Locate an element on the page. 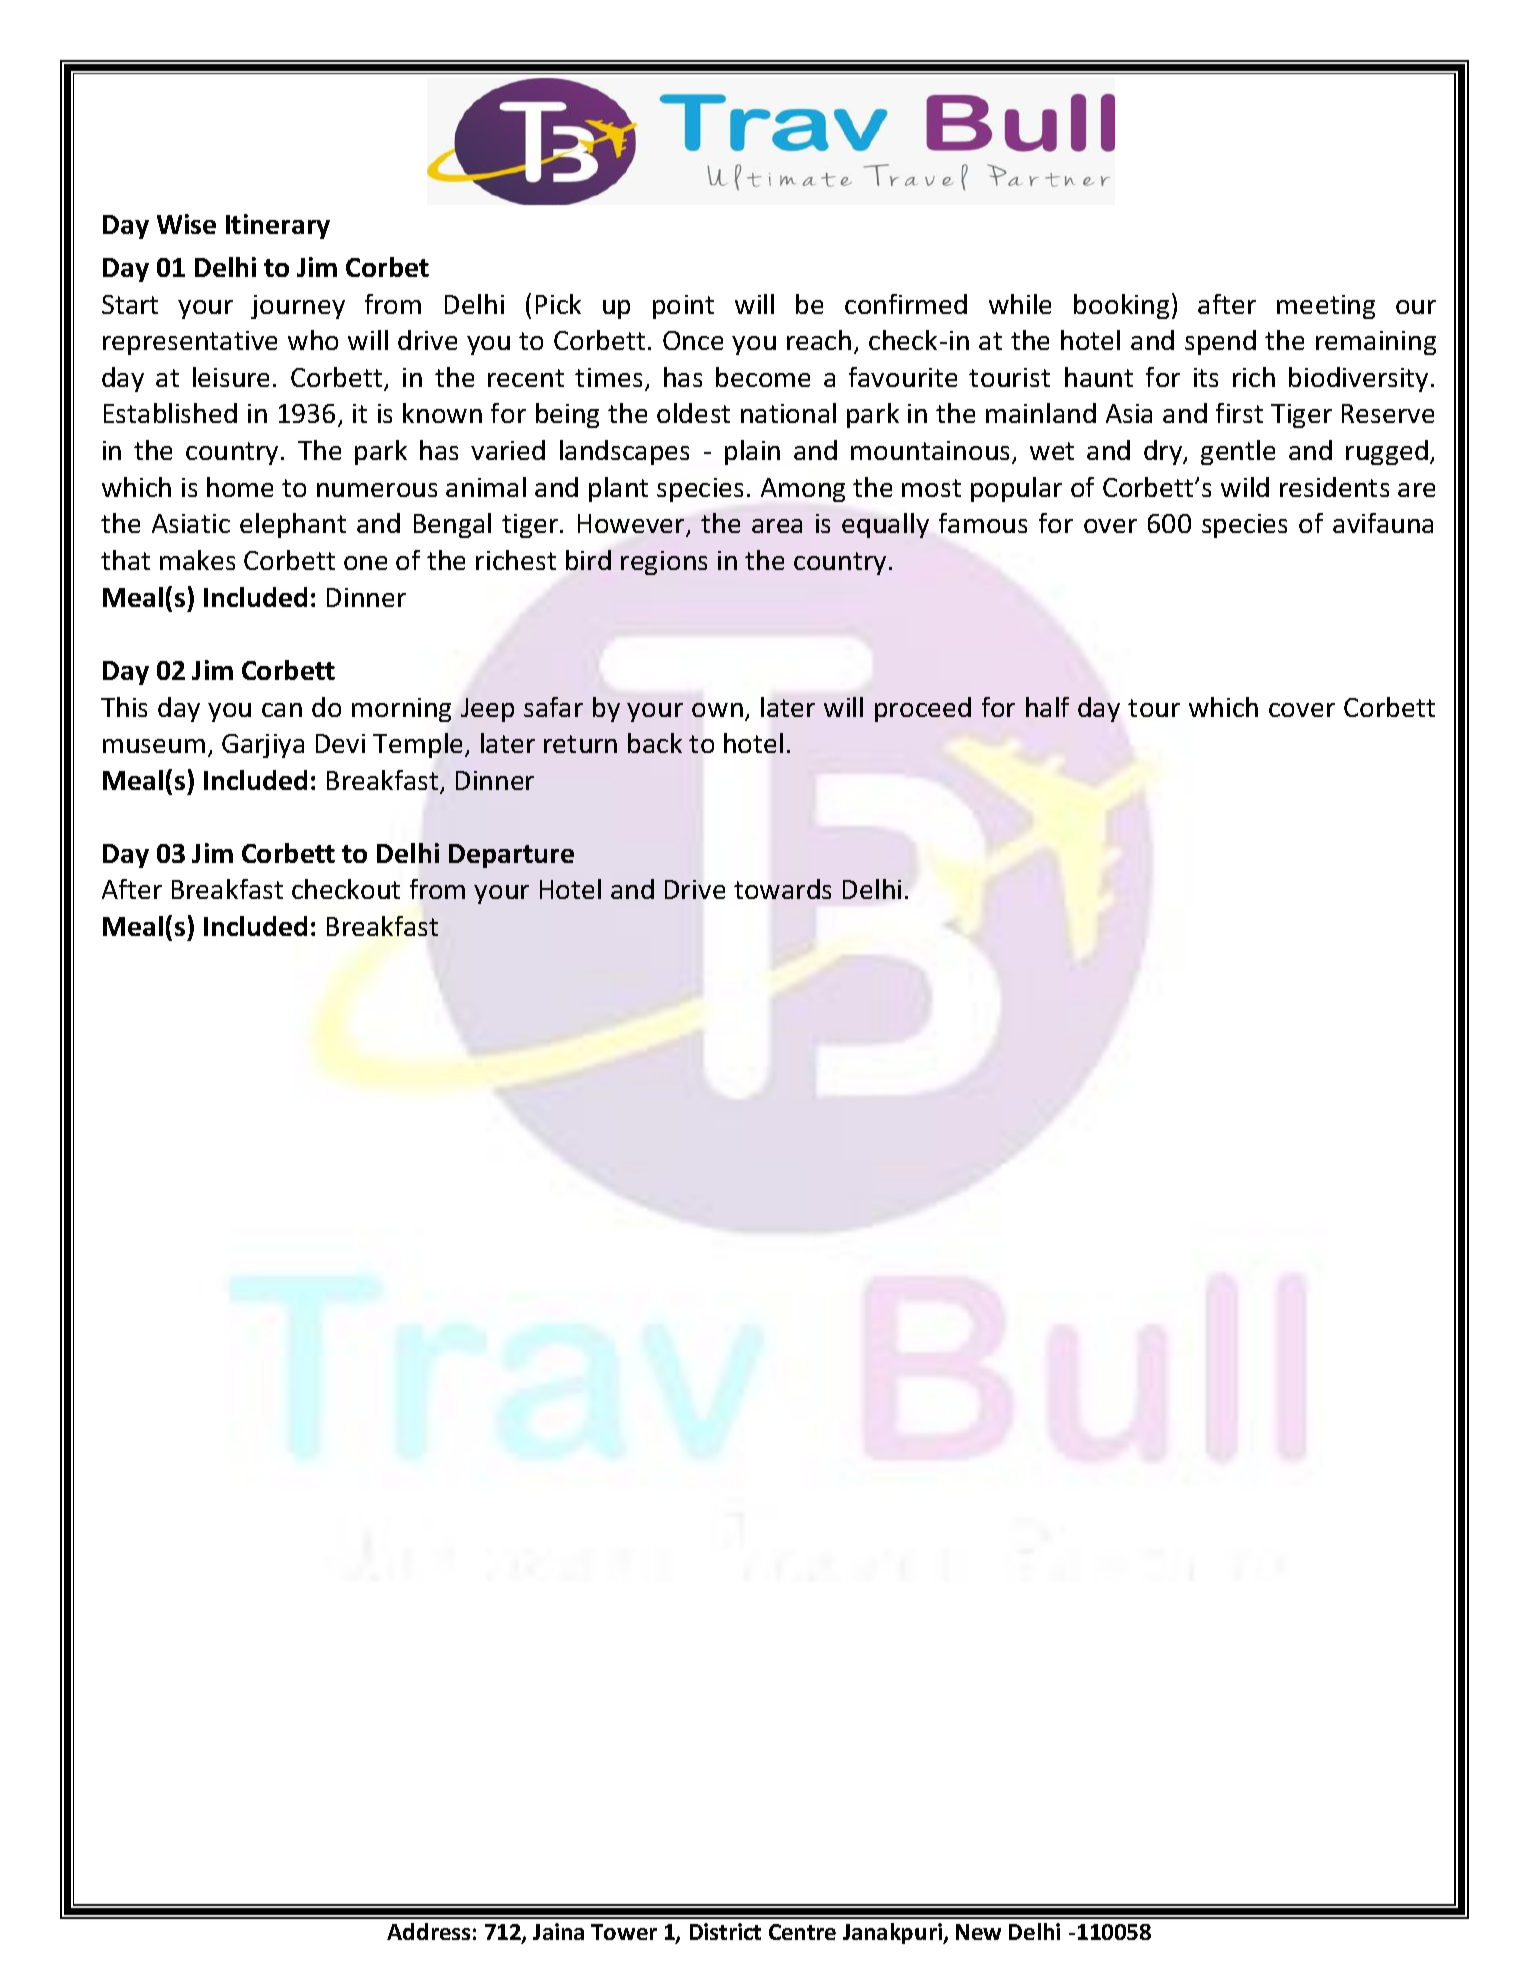 This image has width=1528, height=1978. towards is located at coordinates (782, 889).
